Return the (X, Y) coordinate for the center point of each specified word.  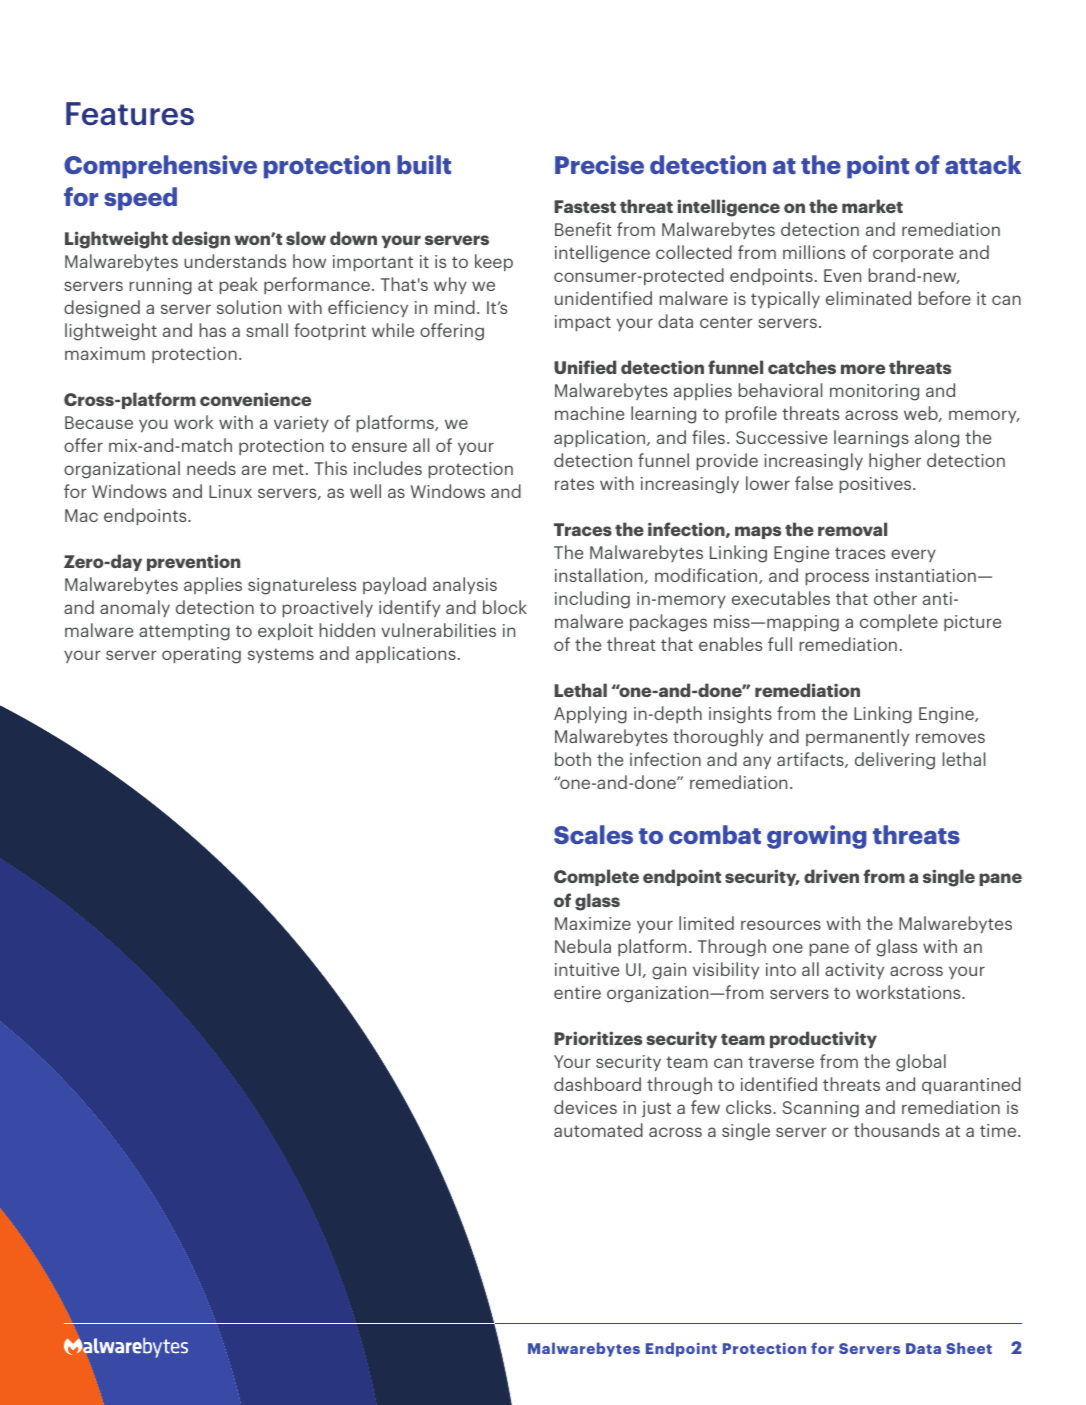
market (872, 206)
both (573, 759)
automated (598, 1130)
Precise (599, 164)
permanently (857, 737)
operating (201, 655)
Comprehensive (160, 167)
